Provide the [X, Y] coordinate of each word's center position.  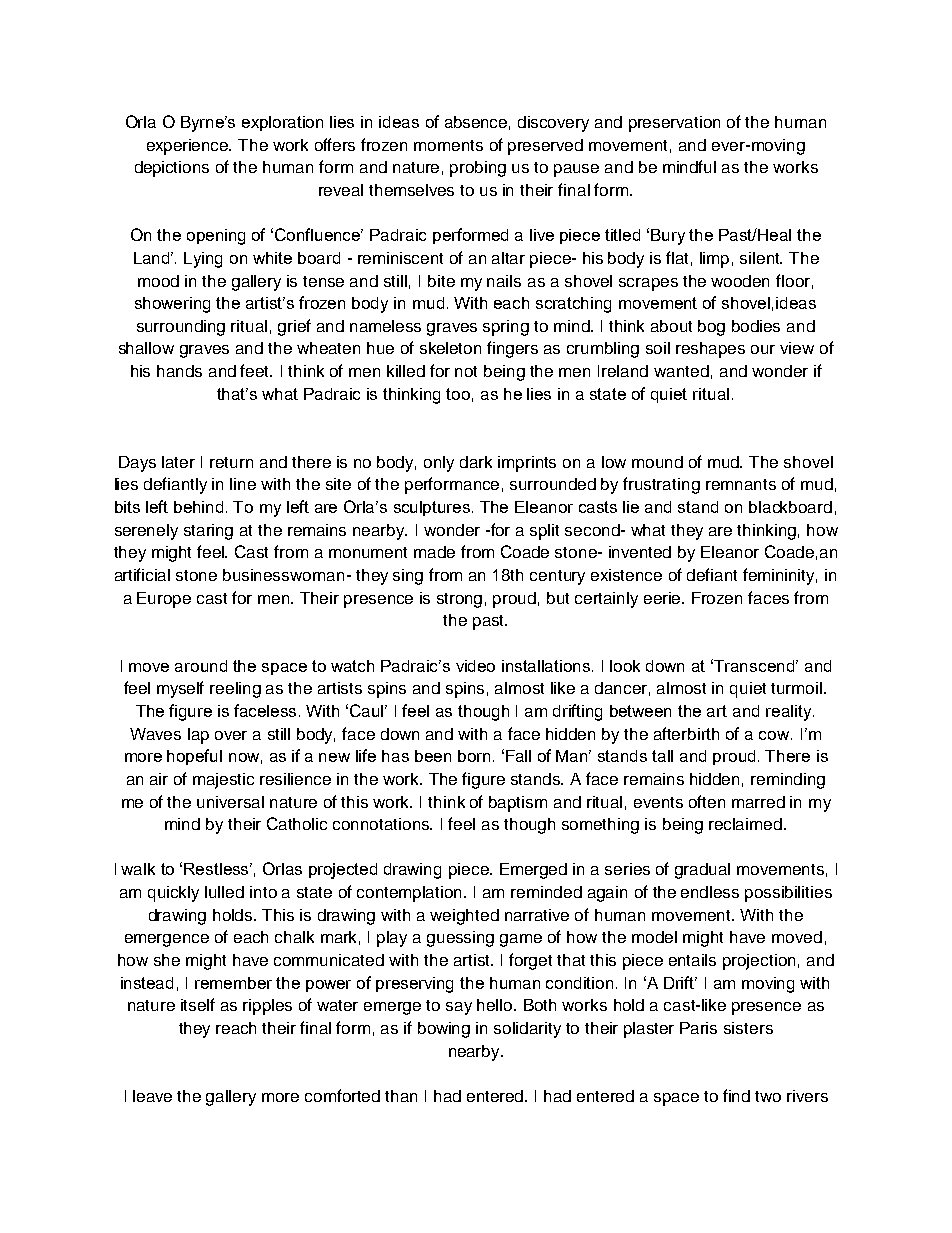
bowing [444, 1030]
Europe [164, 600]
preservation [674, 124]
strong [459, 600]
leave [152, 1096]
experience [189, 147]
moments [448, 145]
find [736, 1095]
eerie [664, 598]
